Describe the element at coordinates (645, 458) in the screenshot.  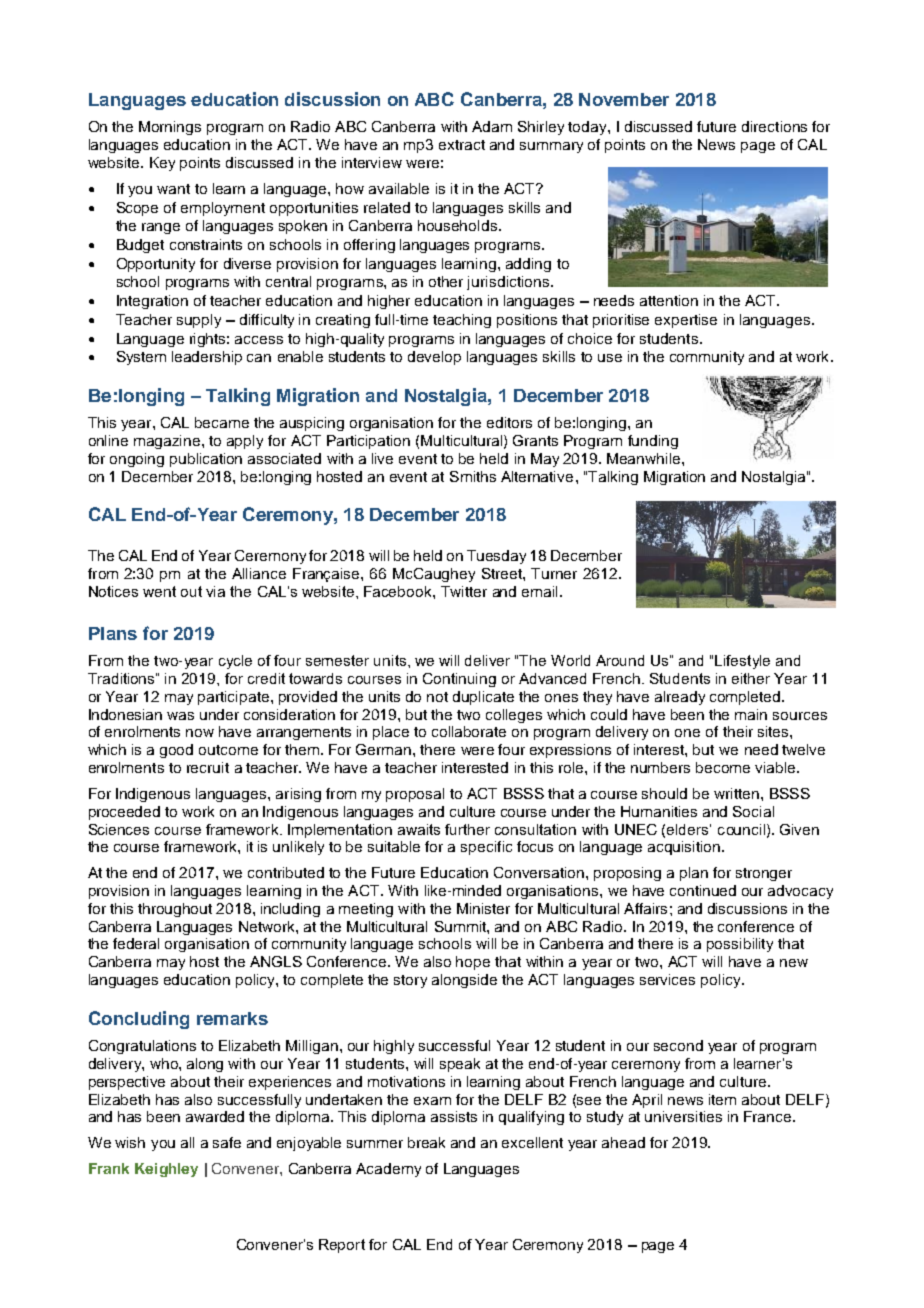
I see `Meanwhile` at that location.
